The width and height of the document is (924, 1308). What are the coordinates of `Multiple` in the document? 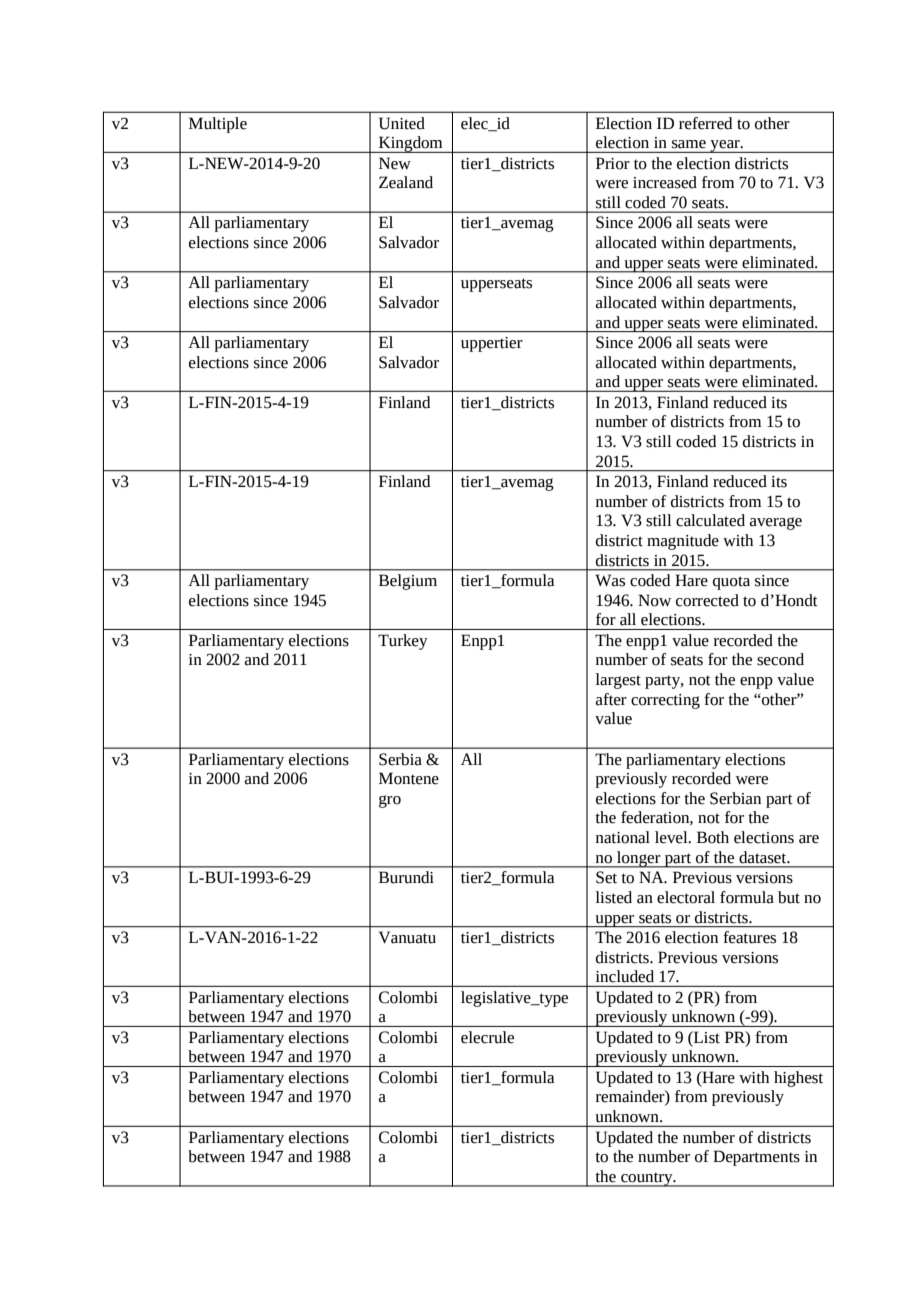 It's located at (218, 125).
